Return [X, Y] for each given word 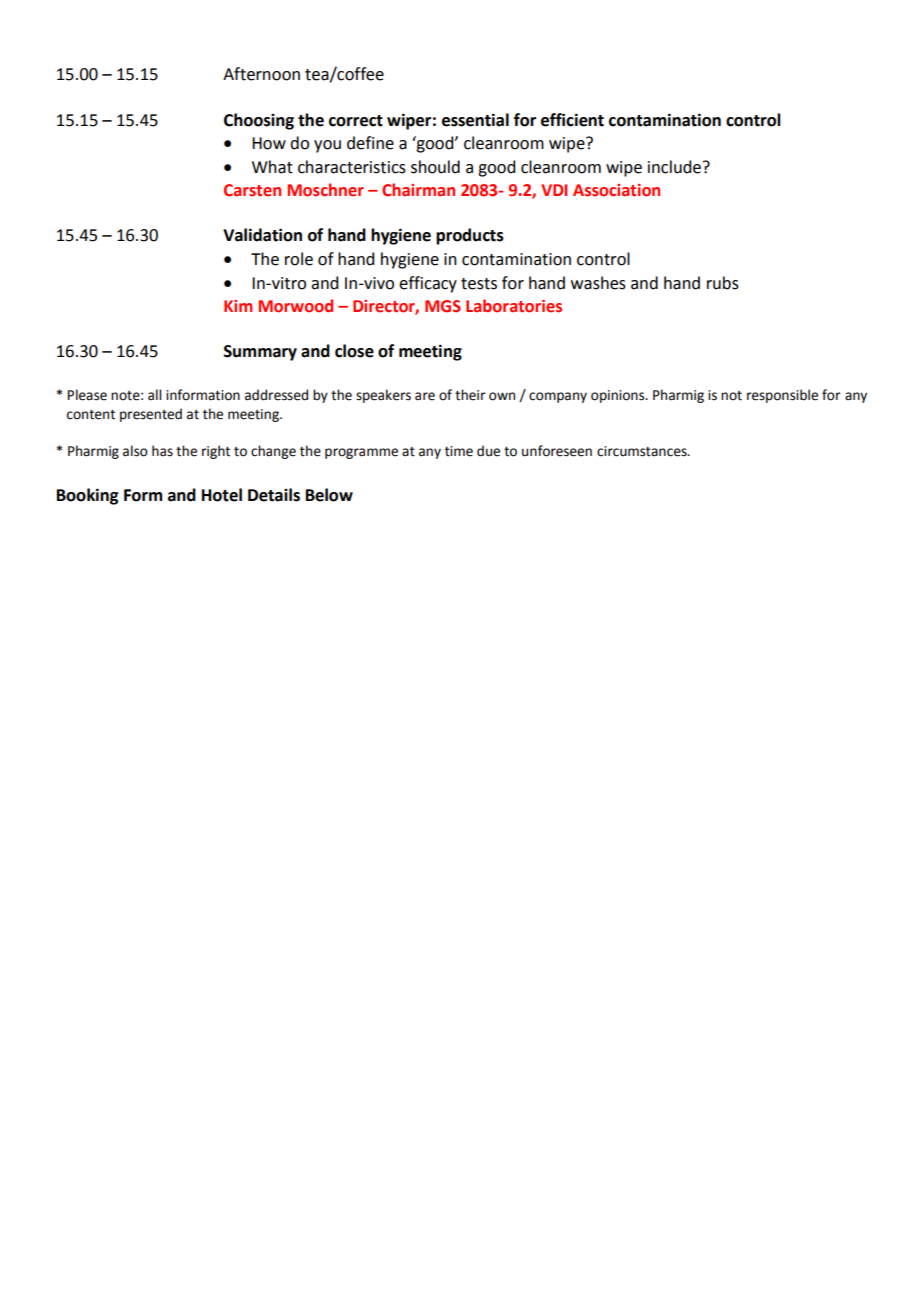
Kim [238, 306]
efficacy [428, 284]
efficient [572, 120]
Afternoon [261, 74]
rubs [723, 283]
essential [475, 120]
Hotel [222, 495]
